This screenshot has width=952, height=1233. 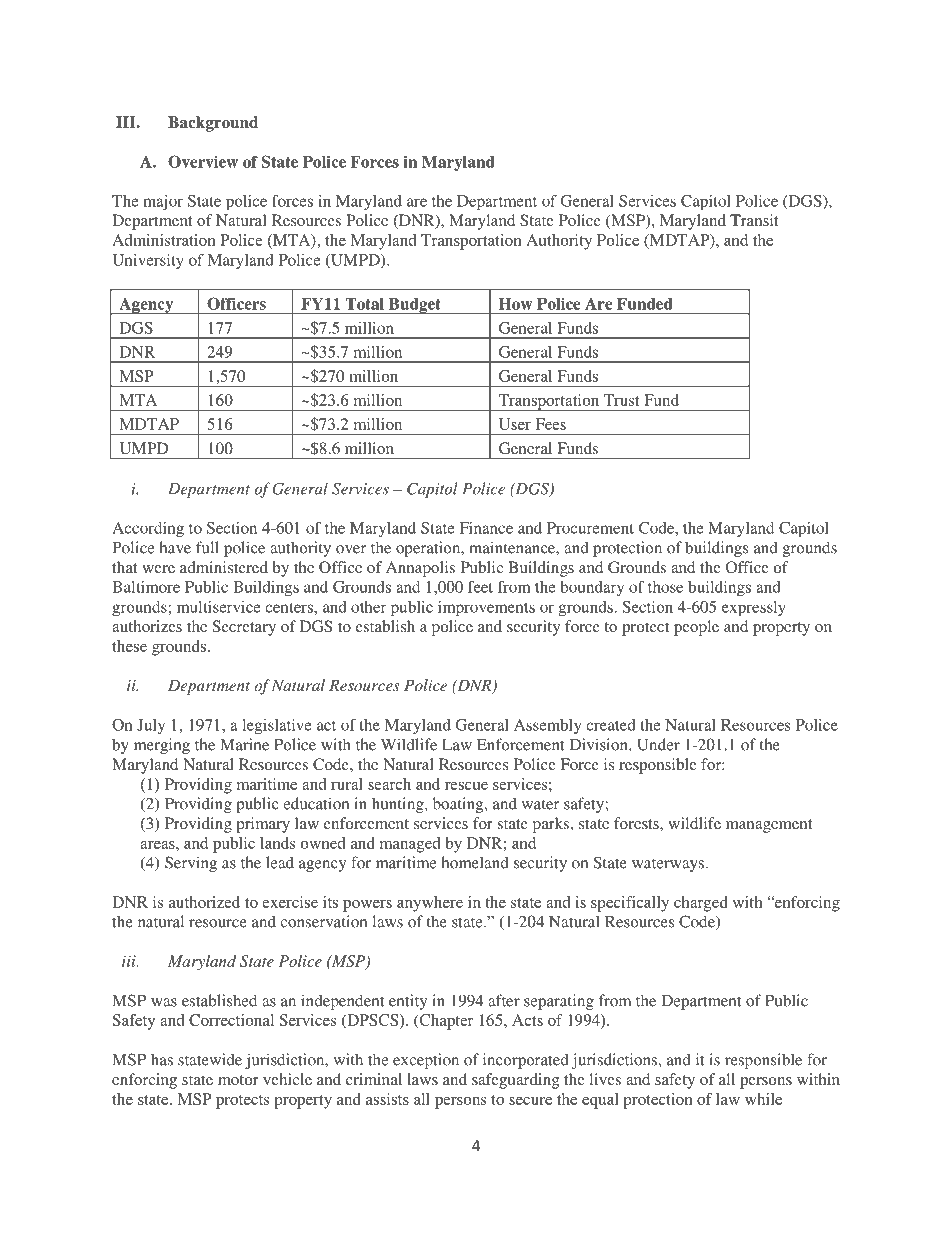 I want to click on improvements, so click(x=486, y=609).
